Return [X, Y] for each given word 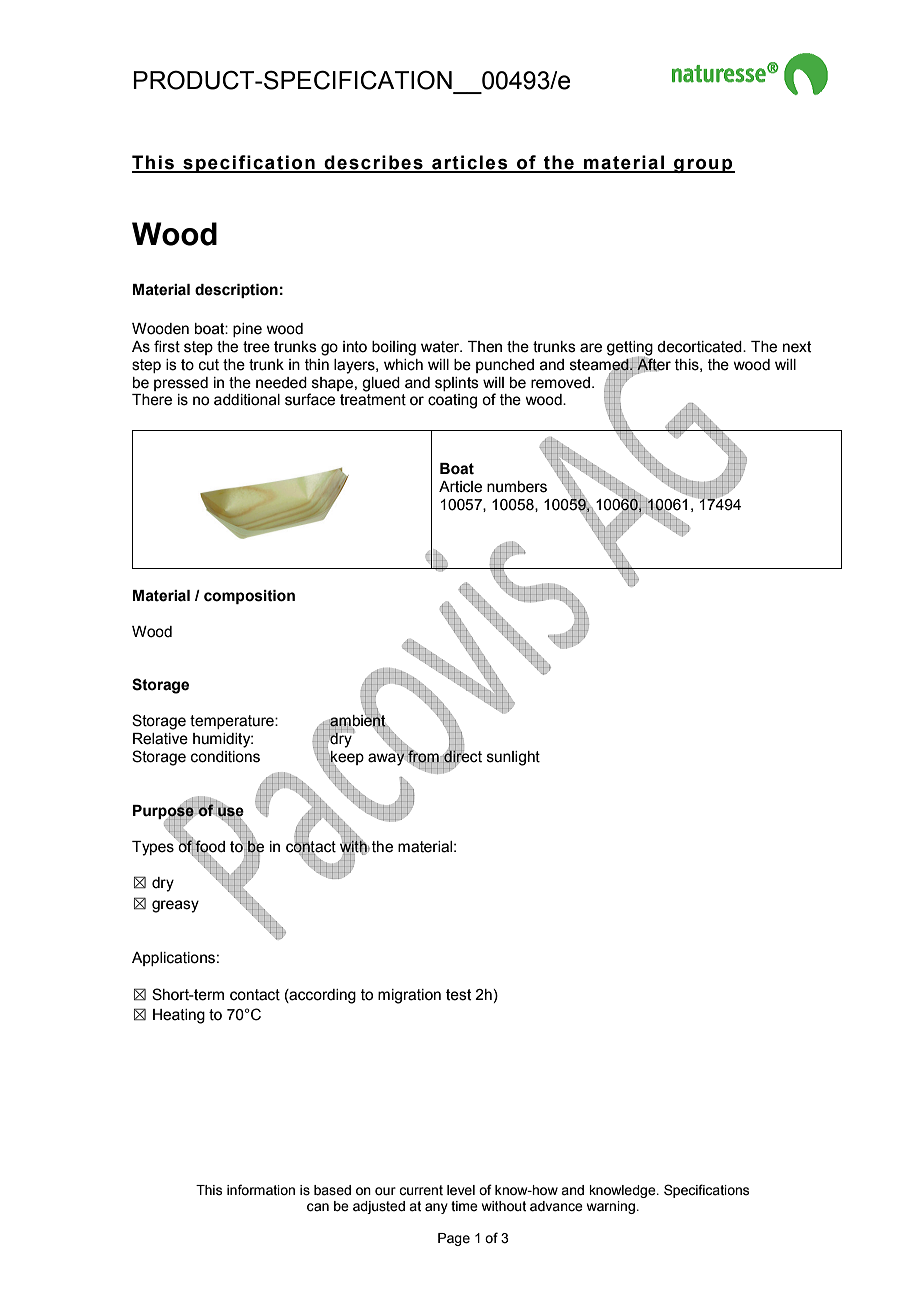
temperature [233, 722]
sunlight [513, 758]
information [261, 1190]
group [703, 166]
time [464, 1206]
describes [374, 163]
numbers [517, 487]
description [236, 291]
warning [612, 1207]
